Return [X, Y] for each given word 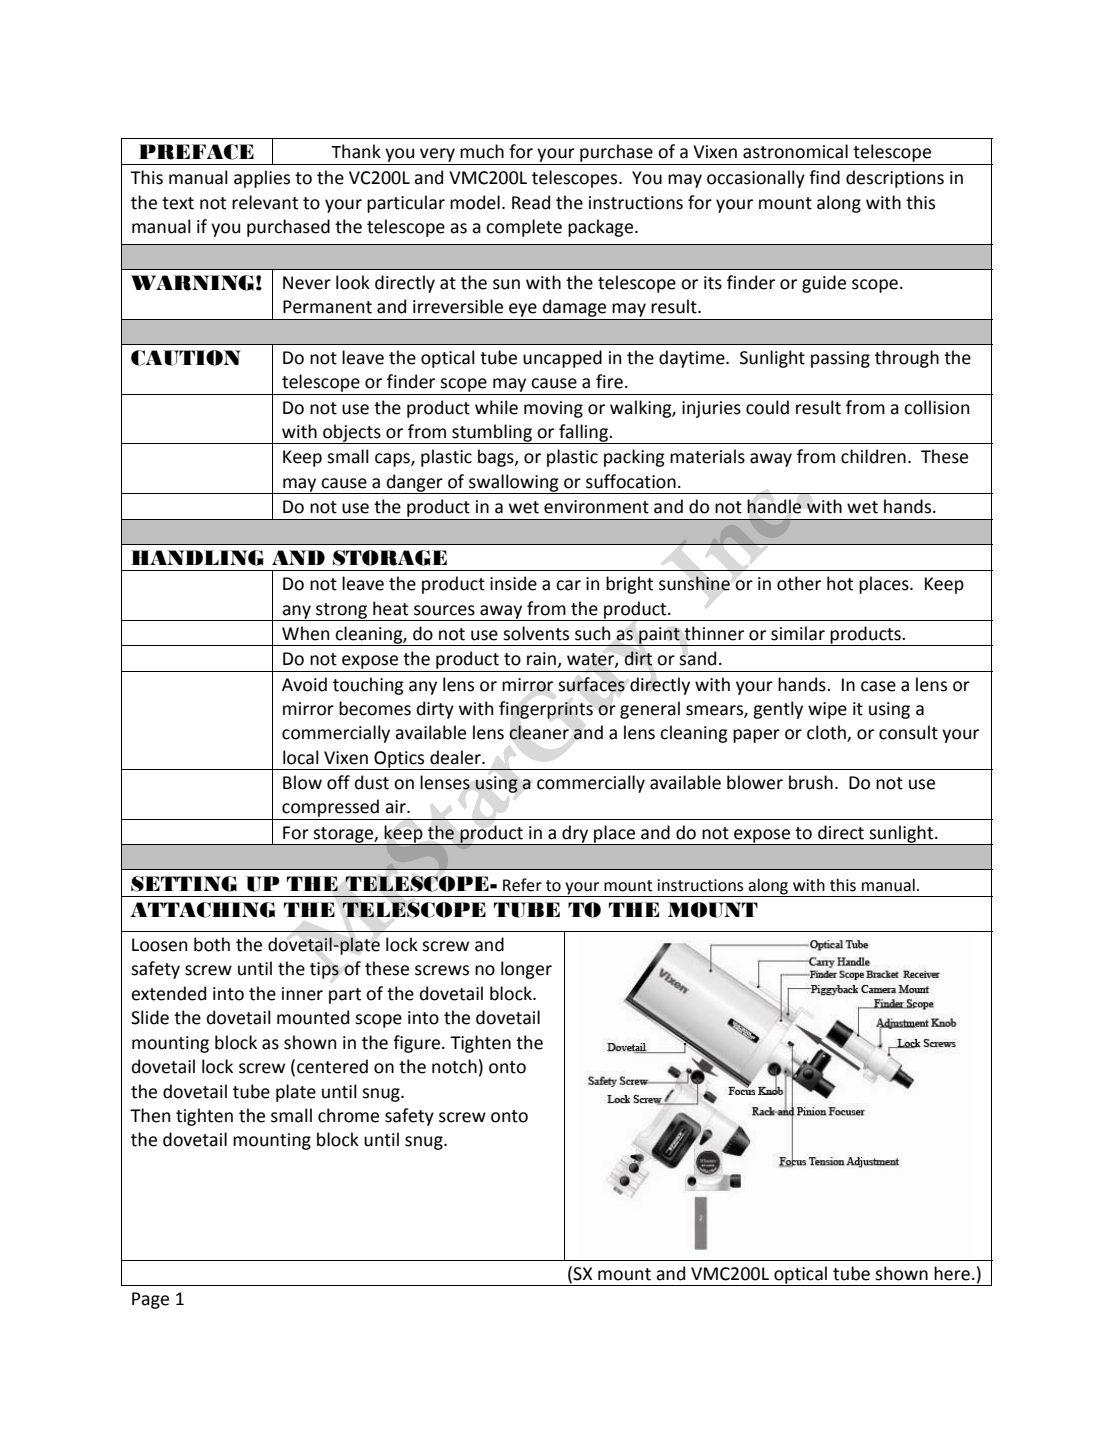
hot [840, 583]
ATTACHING [203, 910]
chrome [348, 1115]
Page [150, 1300]
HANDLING [197, 558]
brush [811, 782]
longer [526, 970]
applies [262, 179]
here [952, 1273]
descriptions [895, 179]
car [568, 585]
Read [531, 202]
